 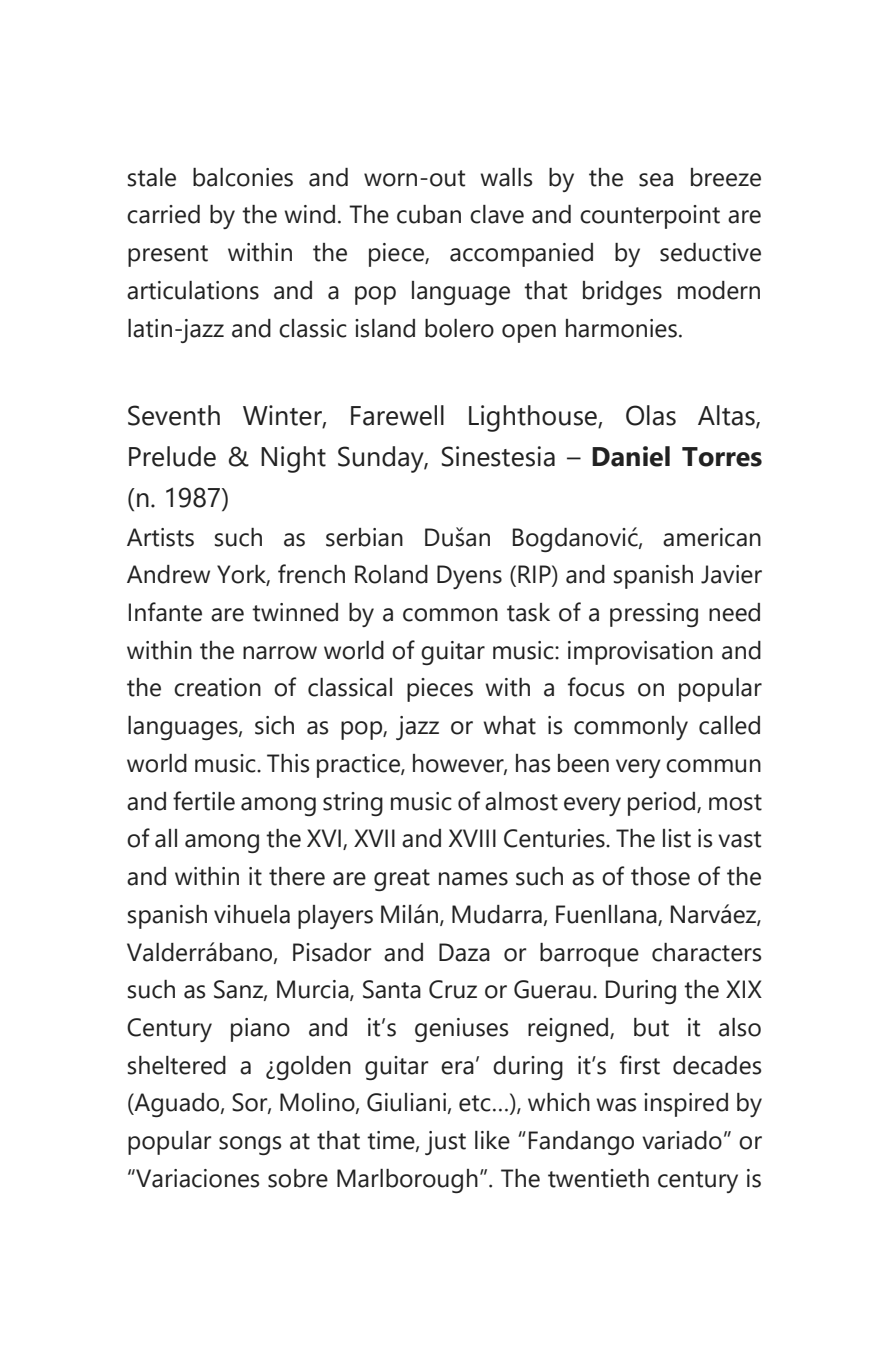 What do you see at coordinates (650, 217) in the page?
I see `counterpoint` at bounding box center [650, 217].
